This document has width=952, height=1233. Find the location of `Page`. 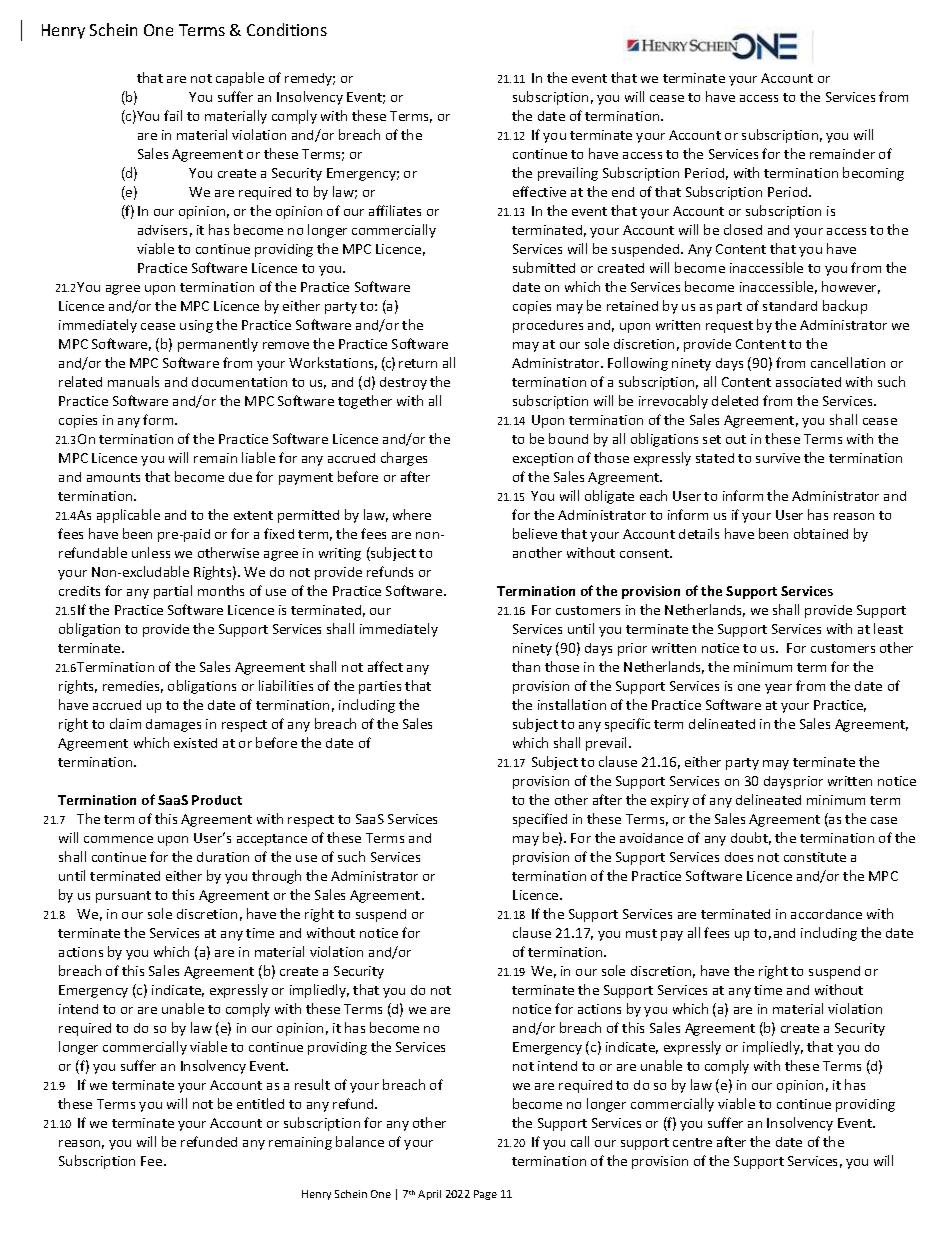

Page is located at coordinates (485, 1195).
